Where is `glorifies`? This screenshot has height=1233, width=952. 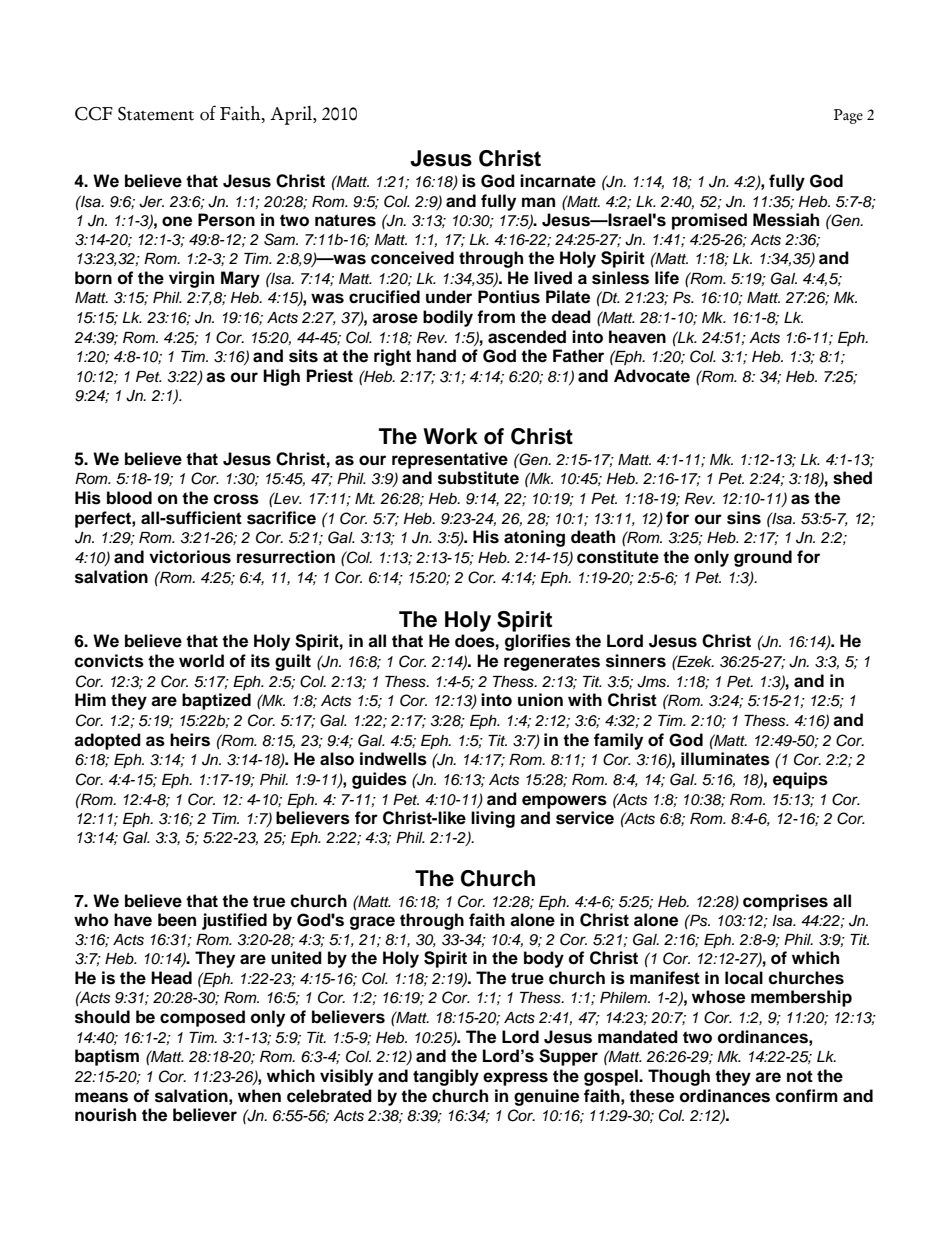
glorifies is located at coordinates (538, 642).
